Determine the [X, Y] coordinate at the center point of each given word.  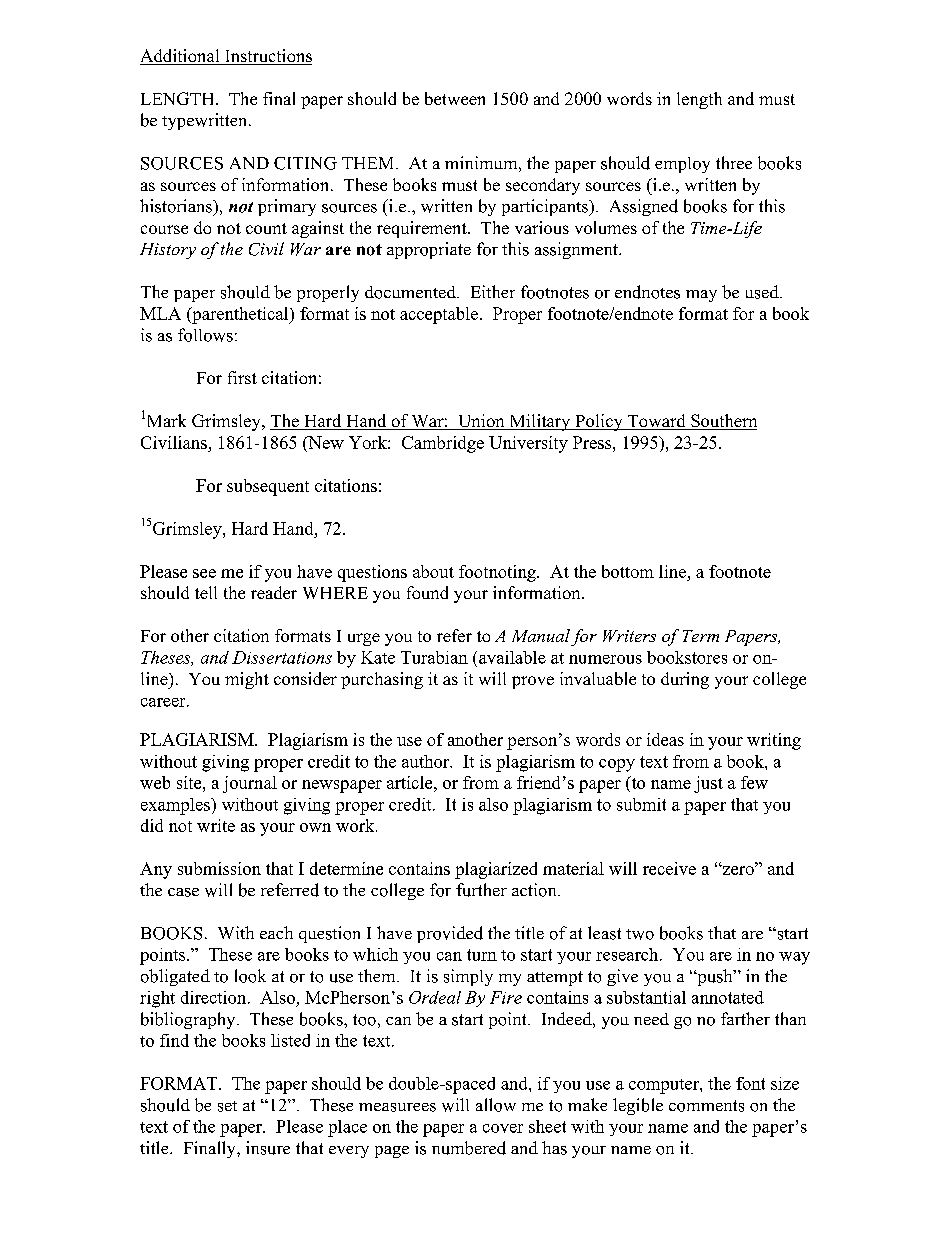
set [227, 1106]
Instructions [267, 57]
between [455, 98]
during [685, 680]
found [427, 592]
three [734, 162]
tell [206, 592]
